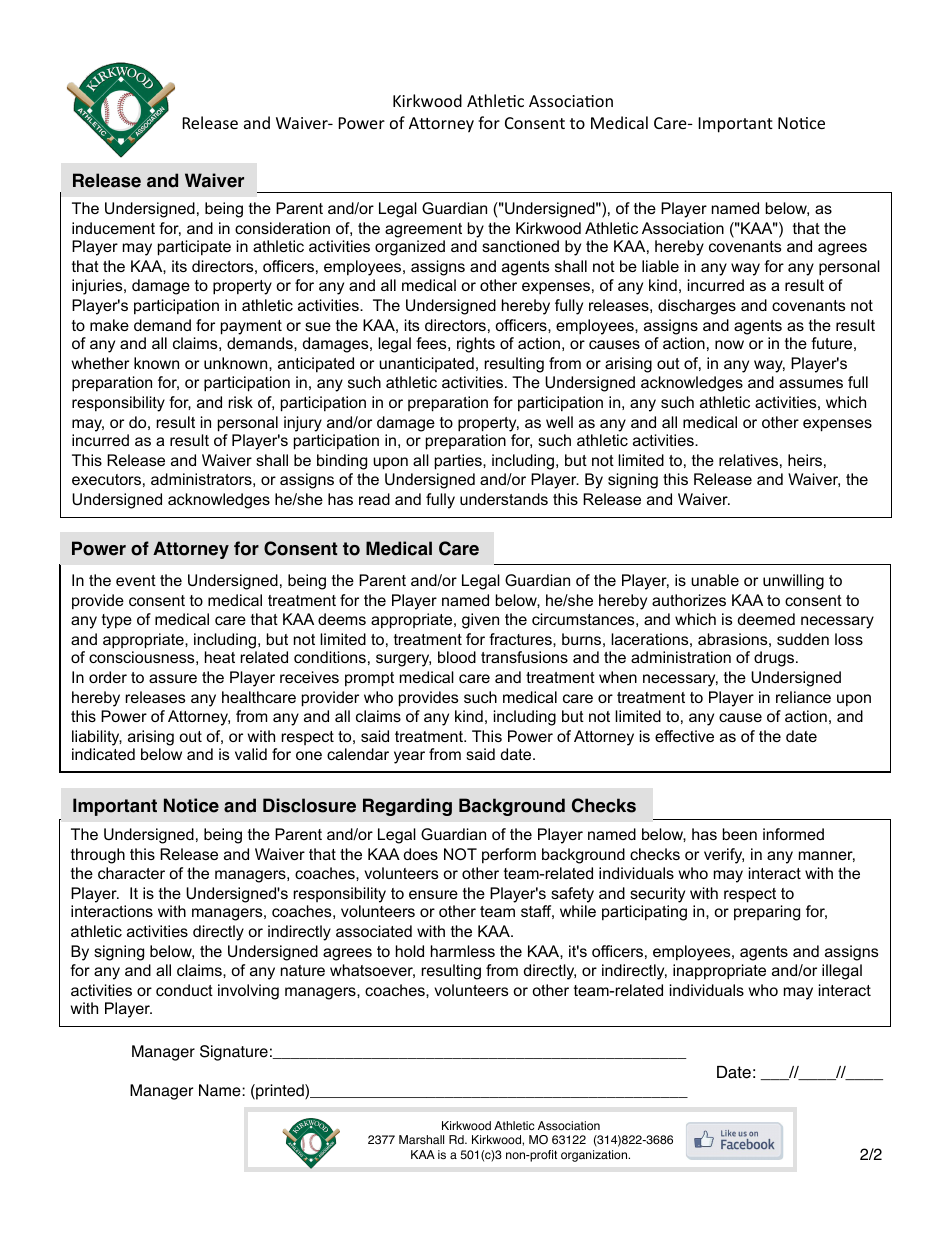 This screenshot has height=1233, width=952. What do you see at coordinates (194, 248) in the screenshot?
I see `participate` at bounding box center [194, 248].
